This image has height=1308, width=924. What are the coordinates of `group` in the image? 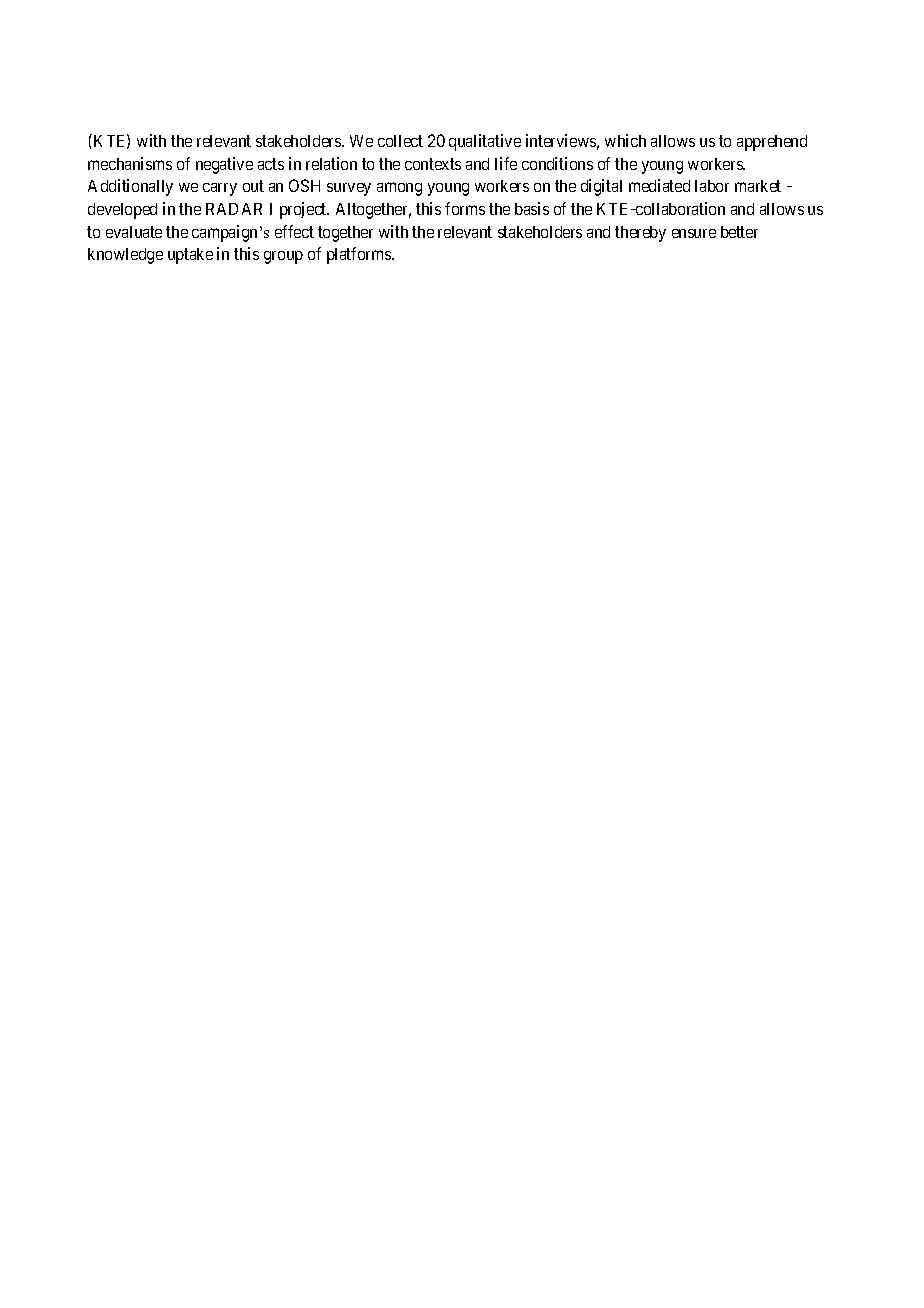 It's located at (283, 257).
